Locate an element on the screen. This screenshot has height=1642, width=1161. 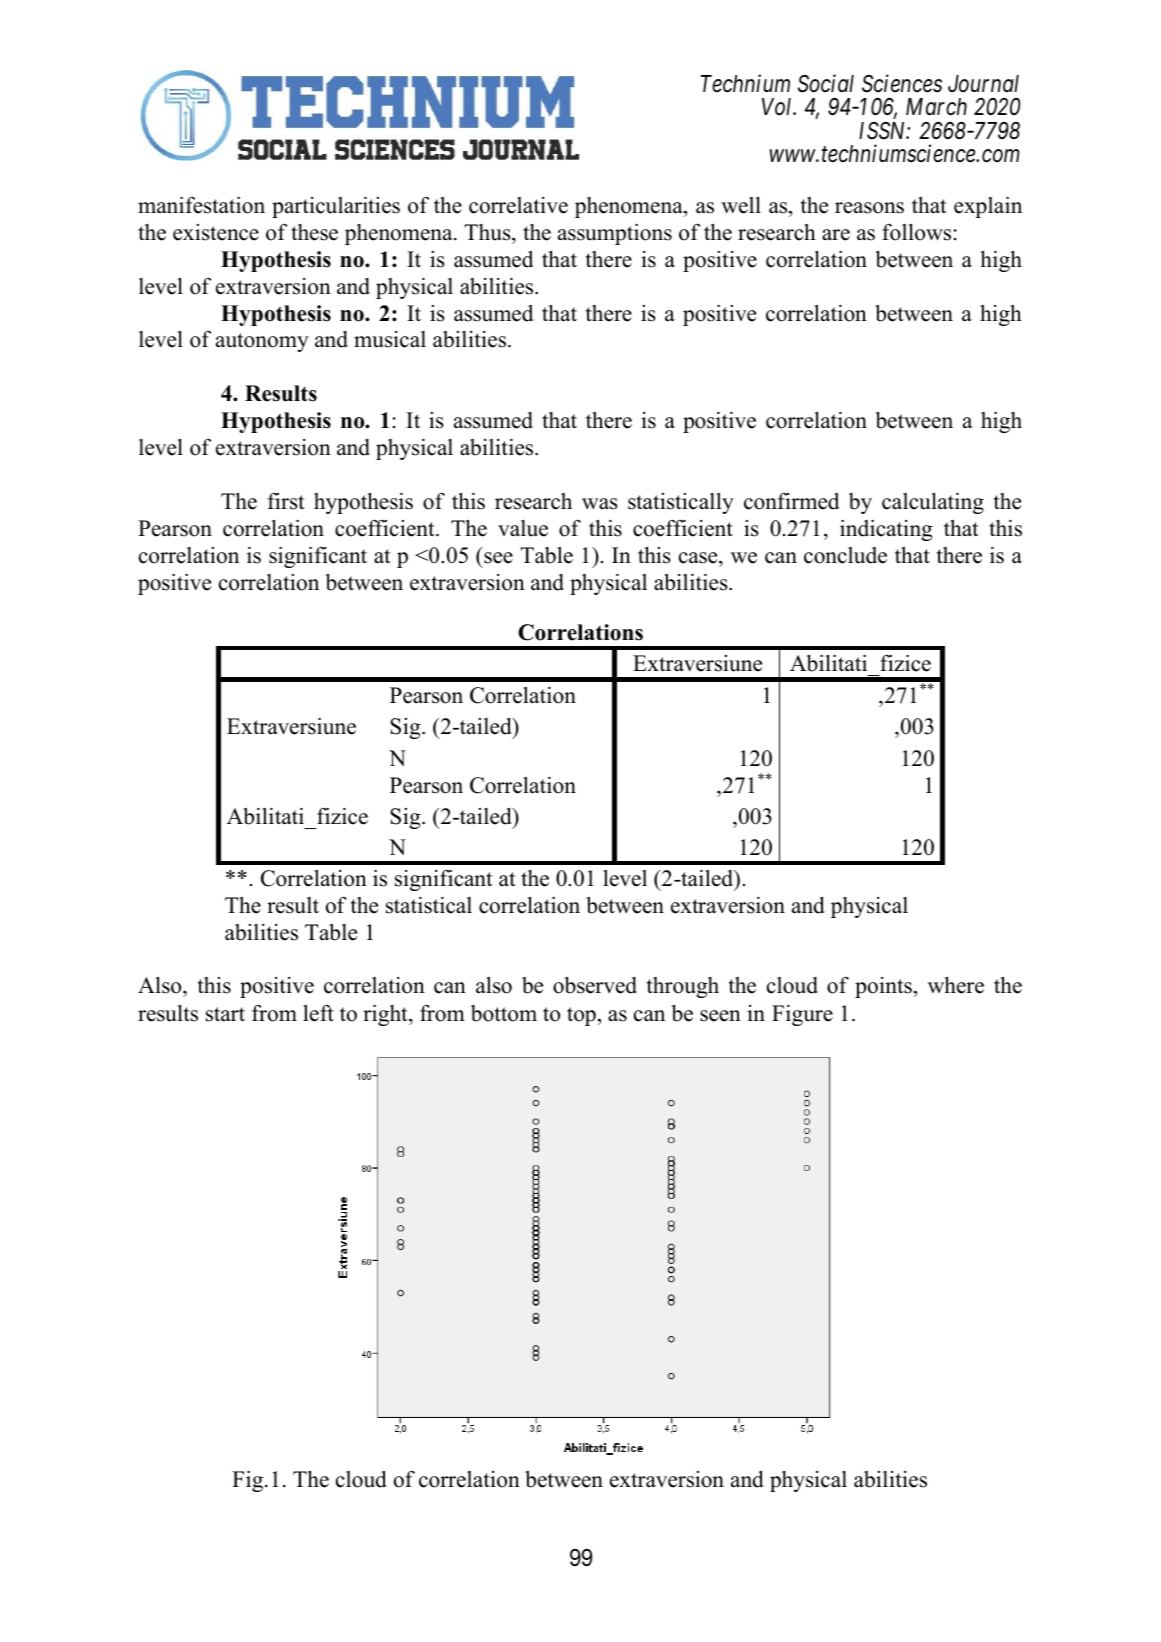
March is located at coordinates (936, 107).
